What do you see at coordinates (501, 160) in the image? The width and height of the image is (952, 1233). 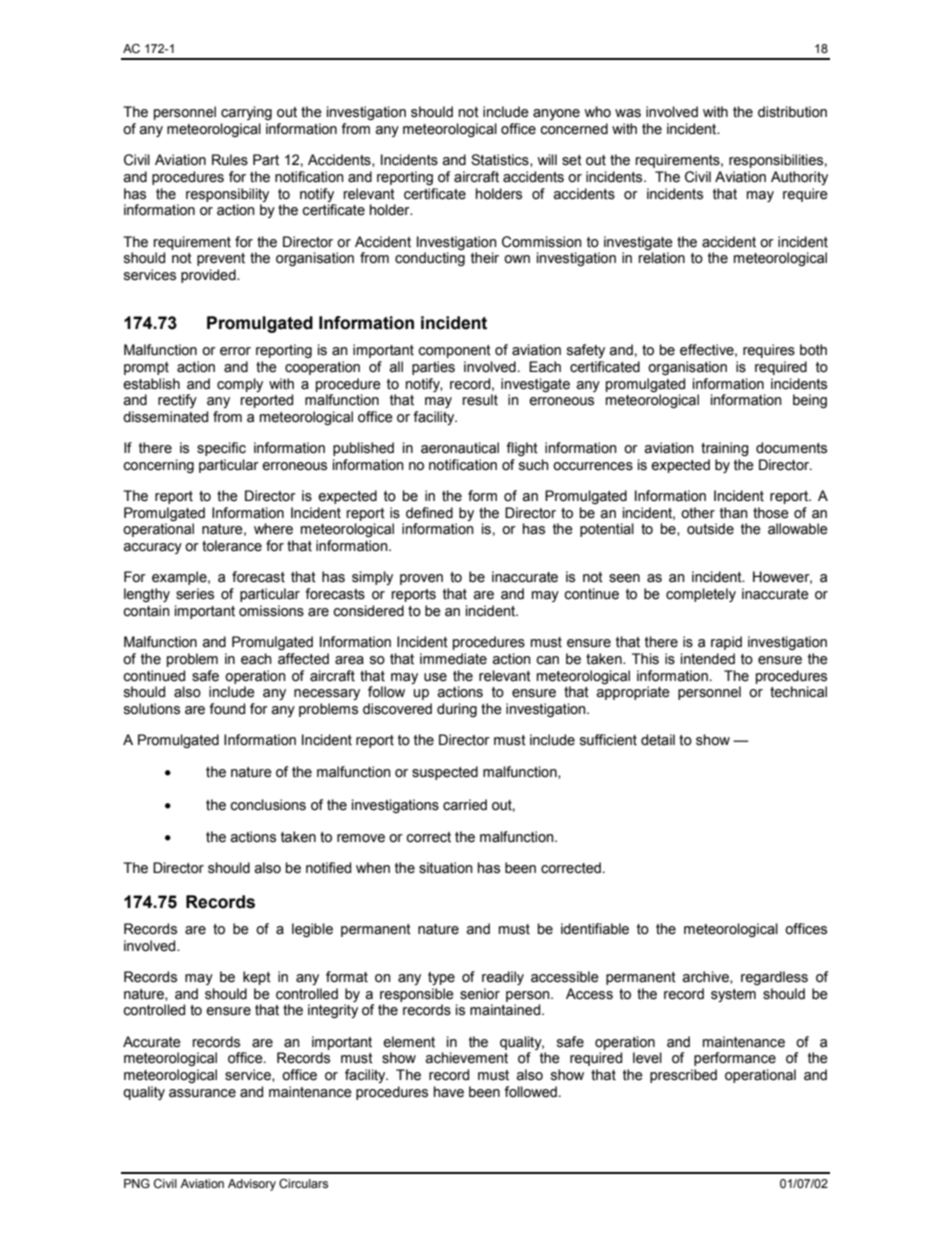 I see `Statistics` at bounding box center [501, 160].
